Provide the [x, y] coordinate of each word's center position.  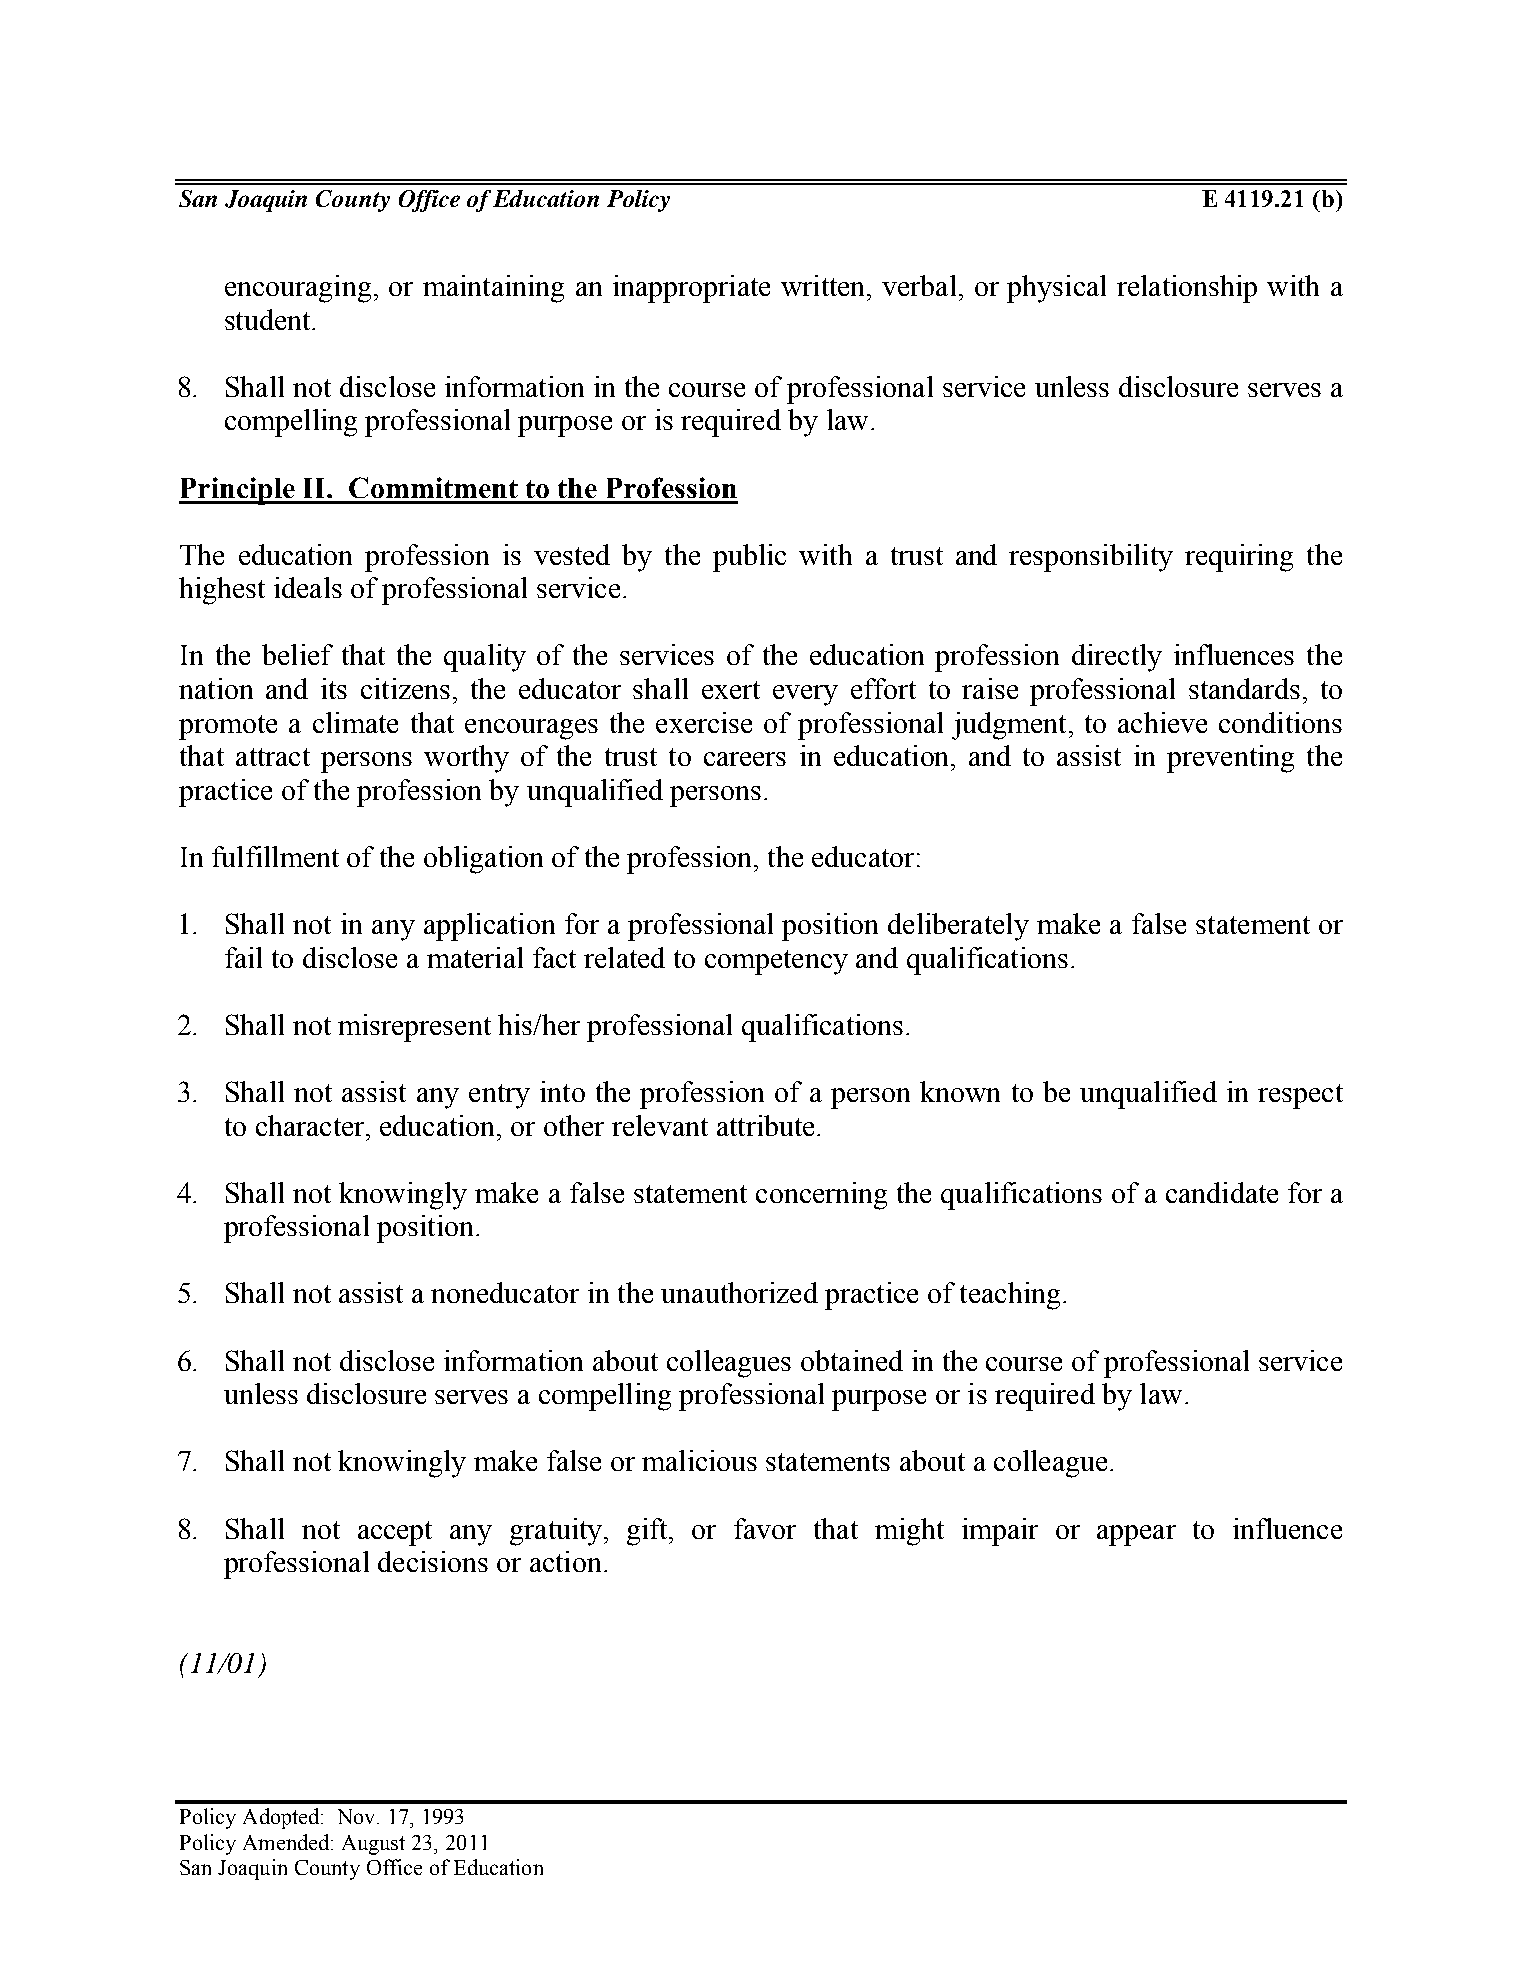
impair [1000, 1532]
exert [731, 690]
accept [395, 1533]
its [334, 688]
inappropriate [691, 289]
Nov [358, 1816]
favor [765, 1528]
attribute [765, 1125]
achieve [1162, 722]
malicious [699, 1460]
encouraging [298, 289]
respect [1300, 1096]
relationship [1187, 289]
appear [1136, 1535]
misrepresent [414, 1028]
